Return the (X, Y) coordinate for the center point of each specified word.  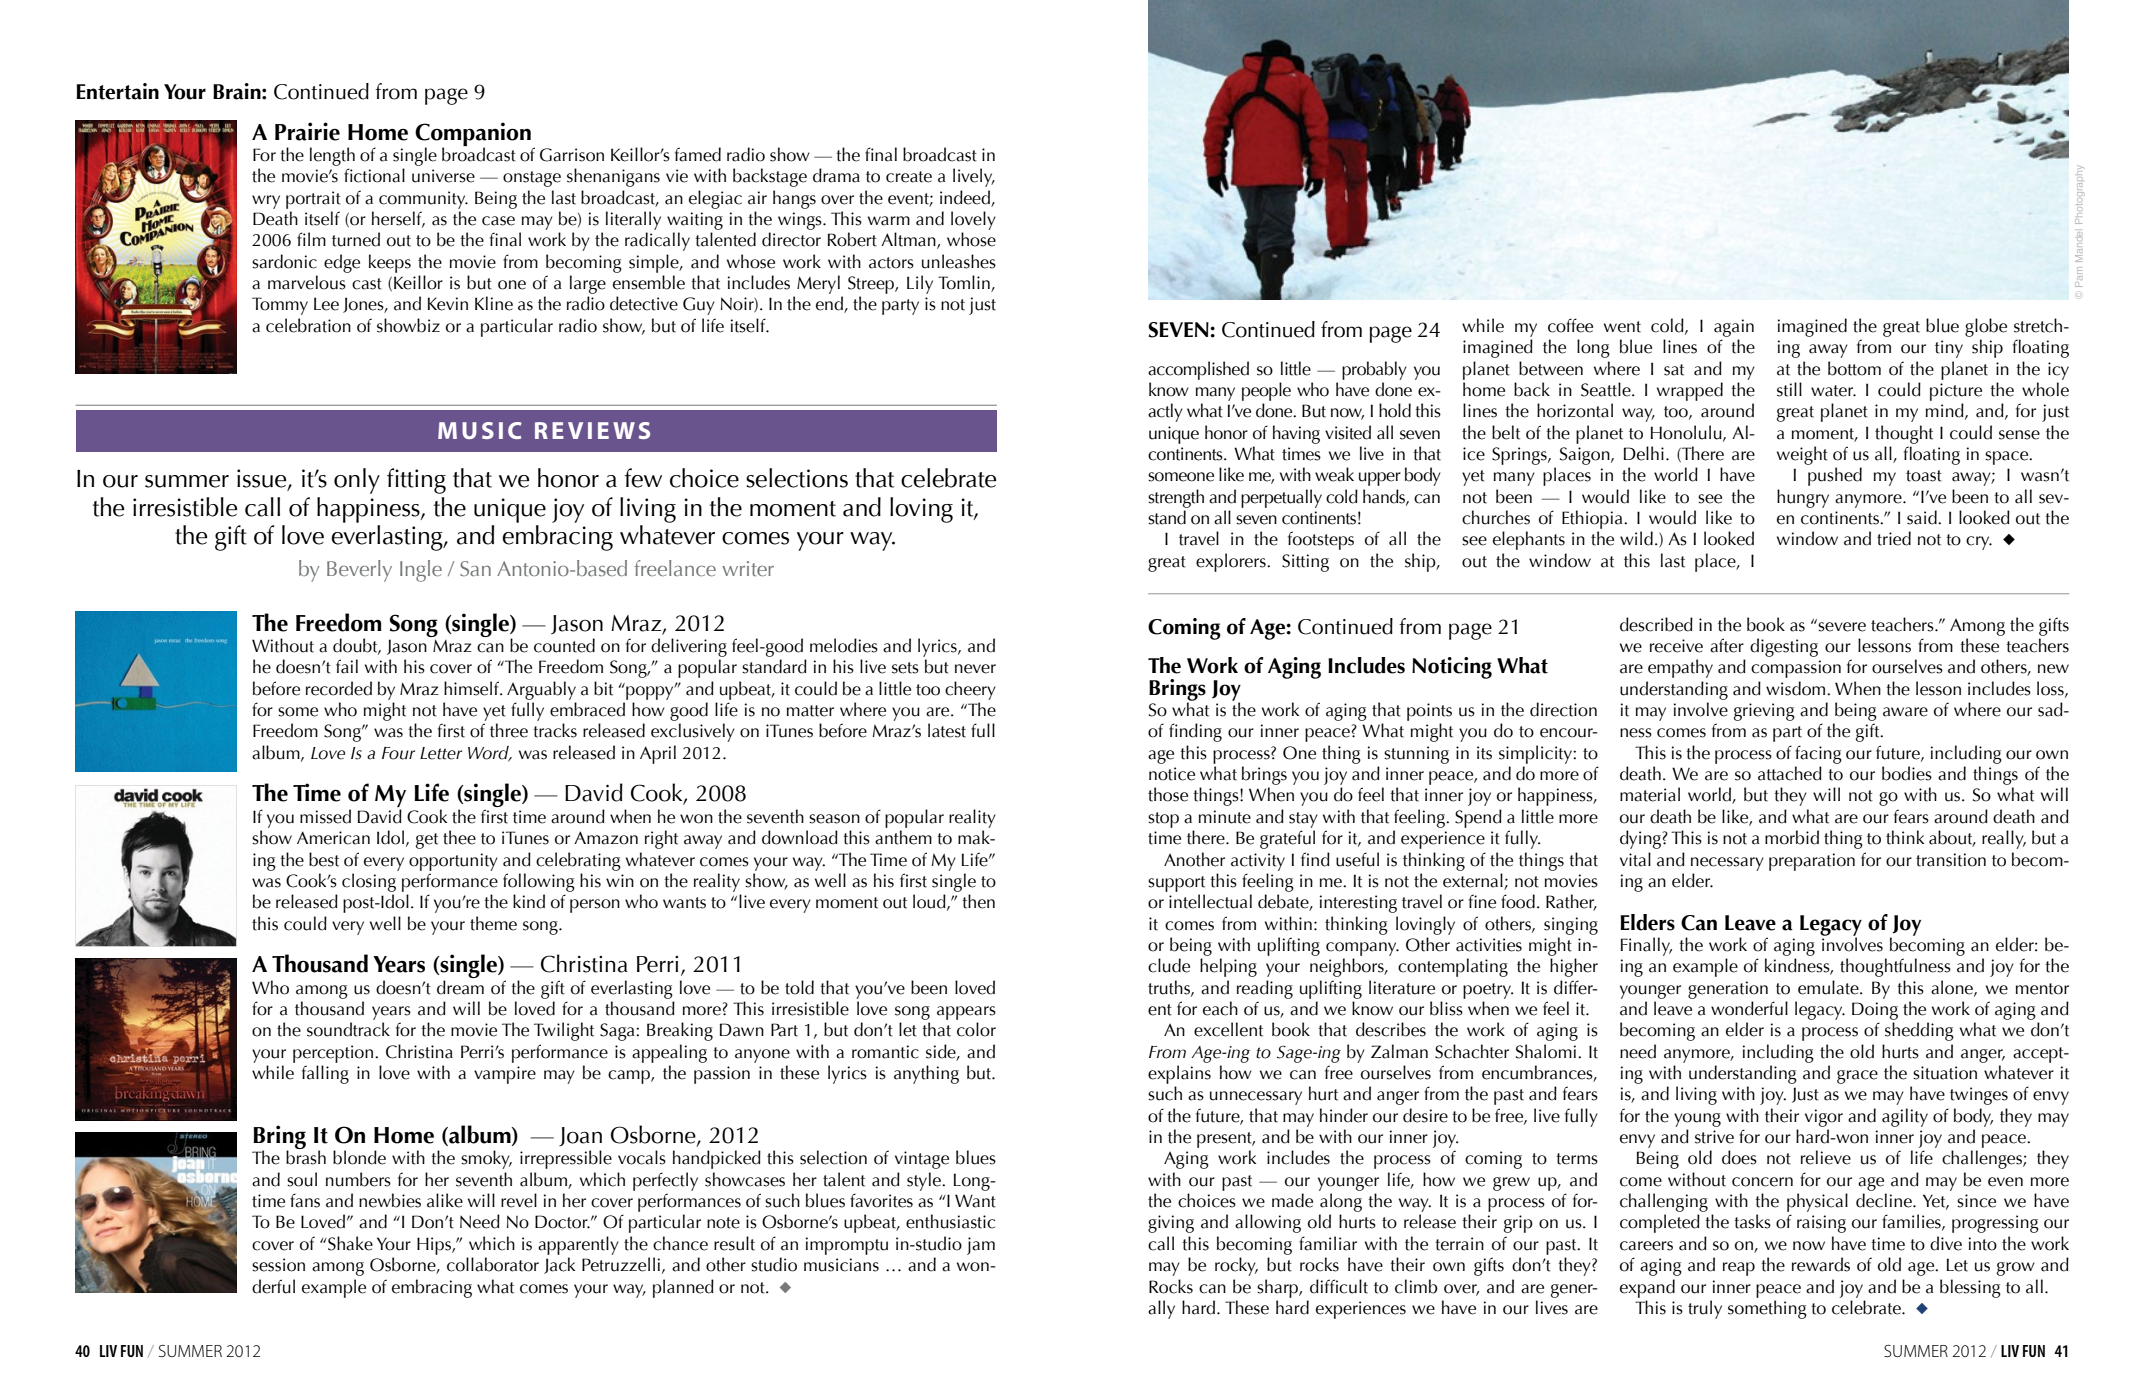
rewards (1821, 1264)
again (1734, 328)
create (909, 177)
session (278, 1265)
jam (981, 1246)
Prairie (307, 131)
